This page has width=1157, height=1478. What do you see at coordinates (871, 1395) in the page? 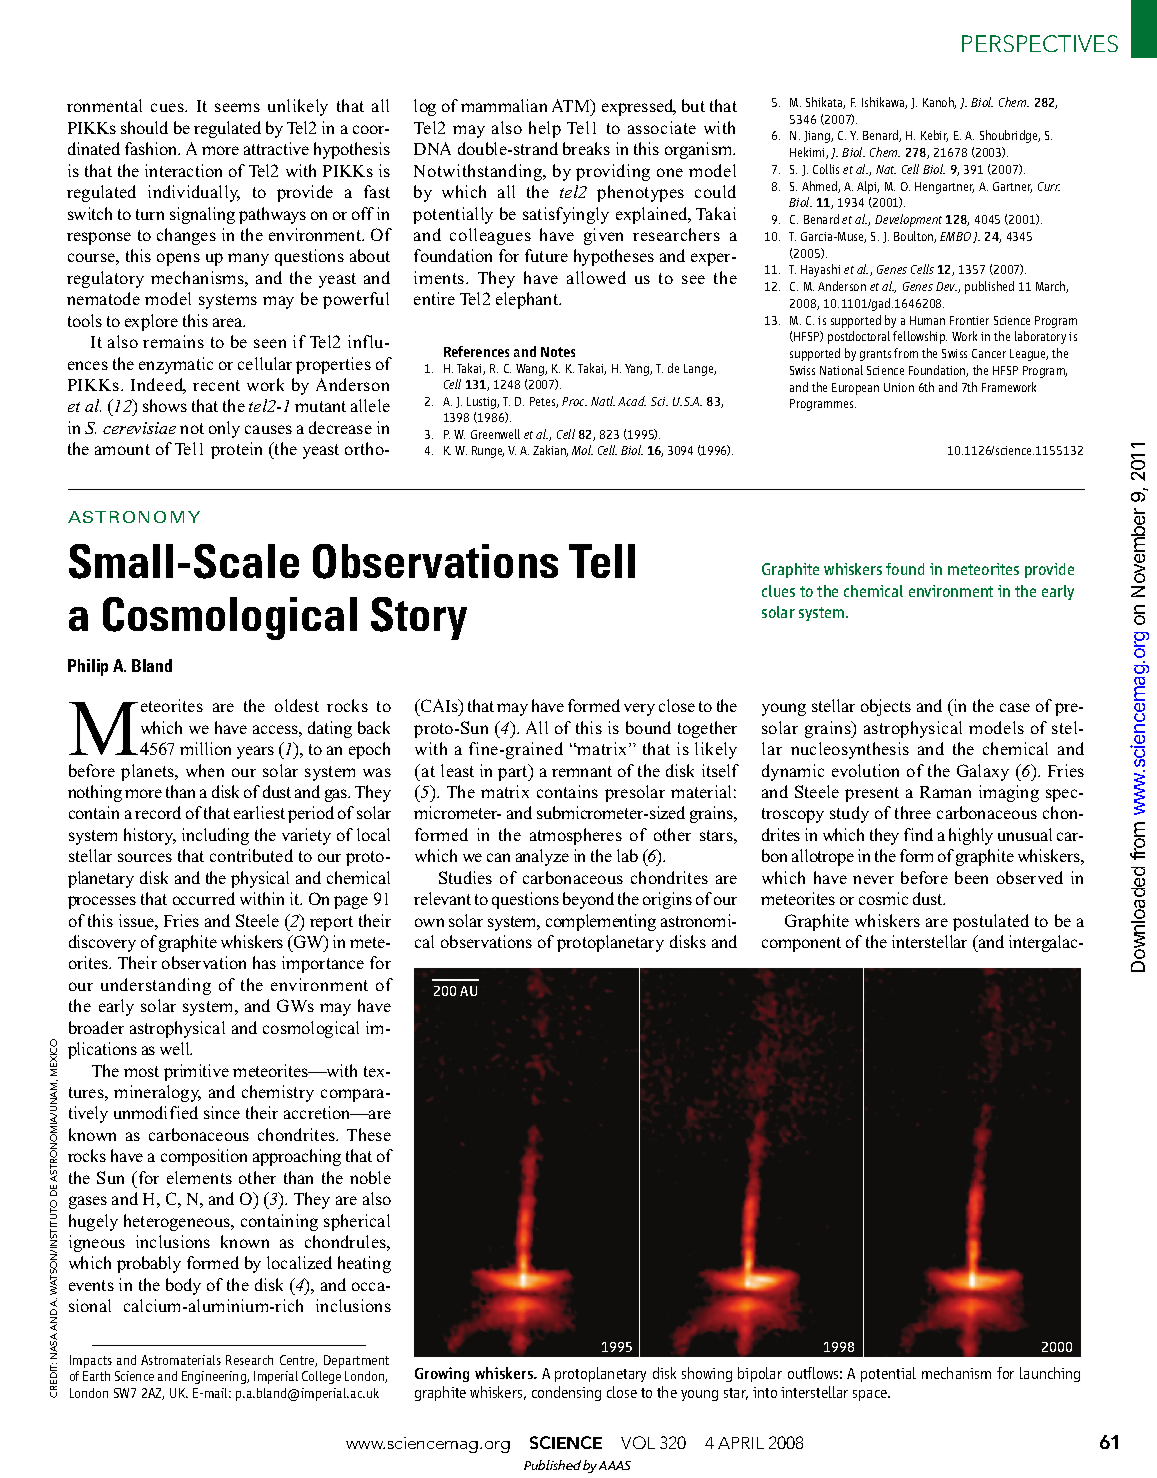
I see `space` at bounding box center [871, 1395].
